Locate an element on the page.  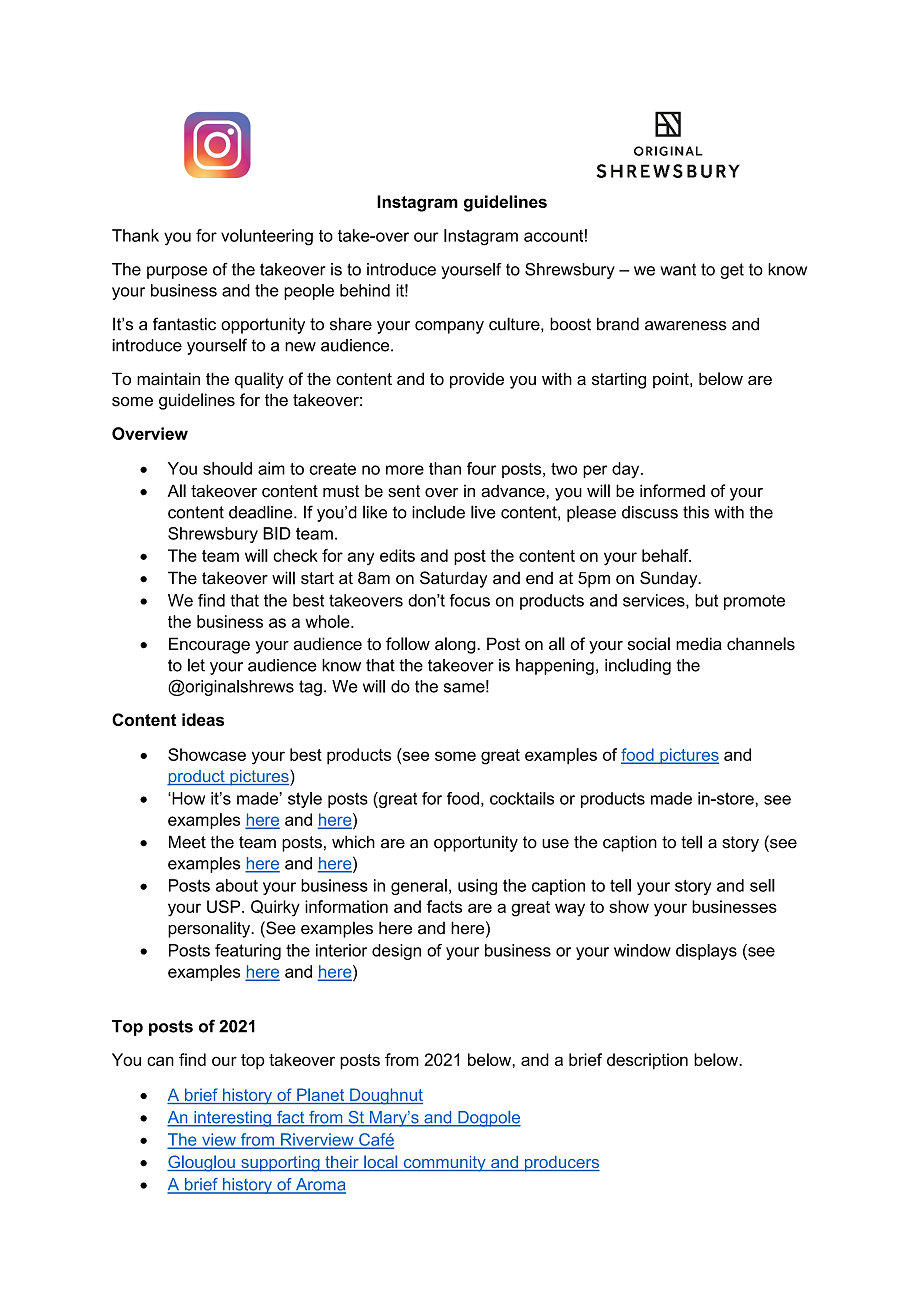
along is located at coordinates (456, 645).
